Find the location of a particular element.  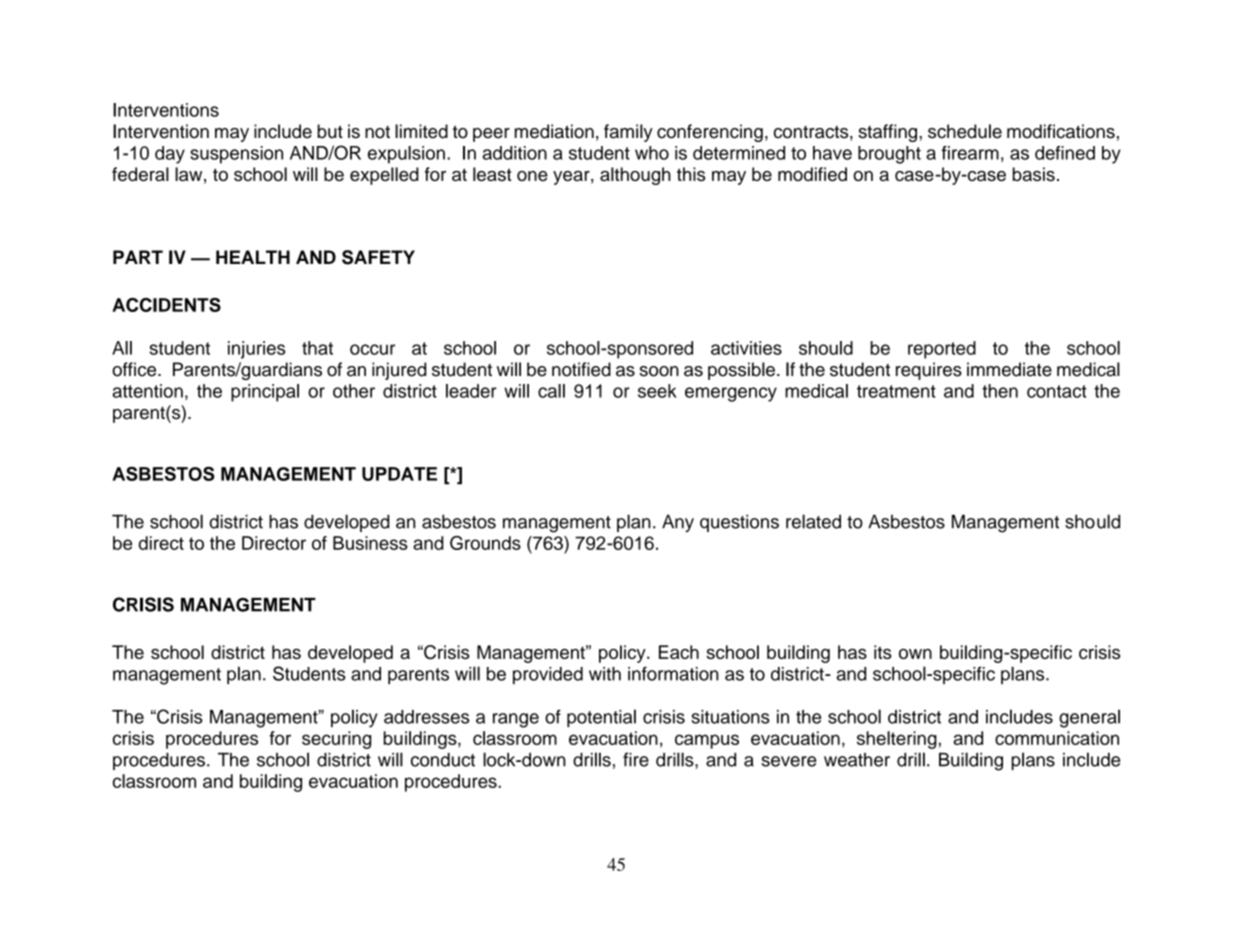

Business is located at coordinates (370, 543).
